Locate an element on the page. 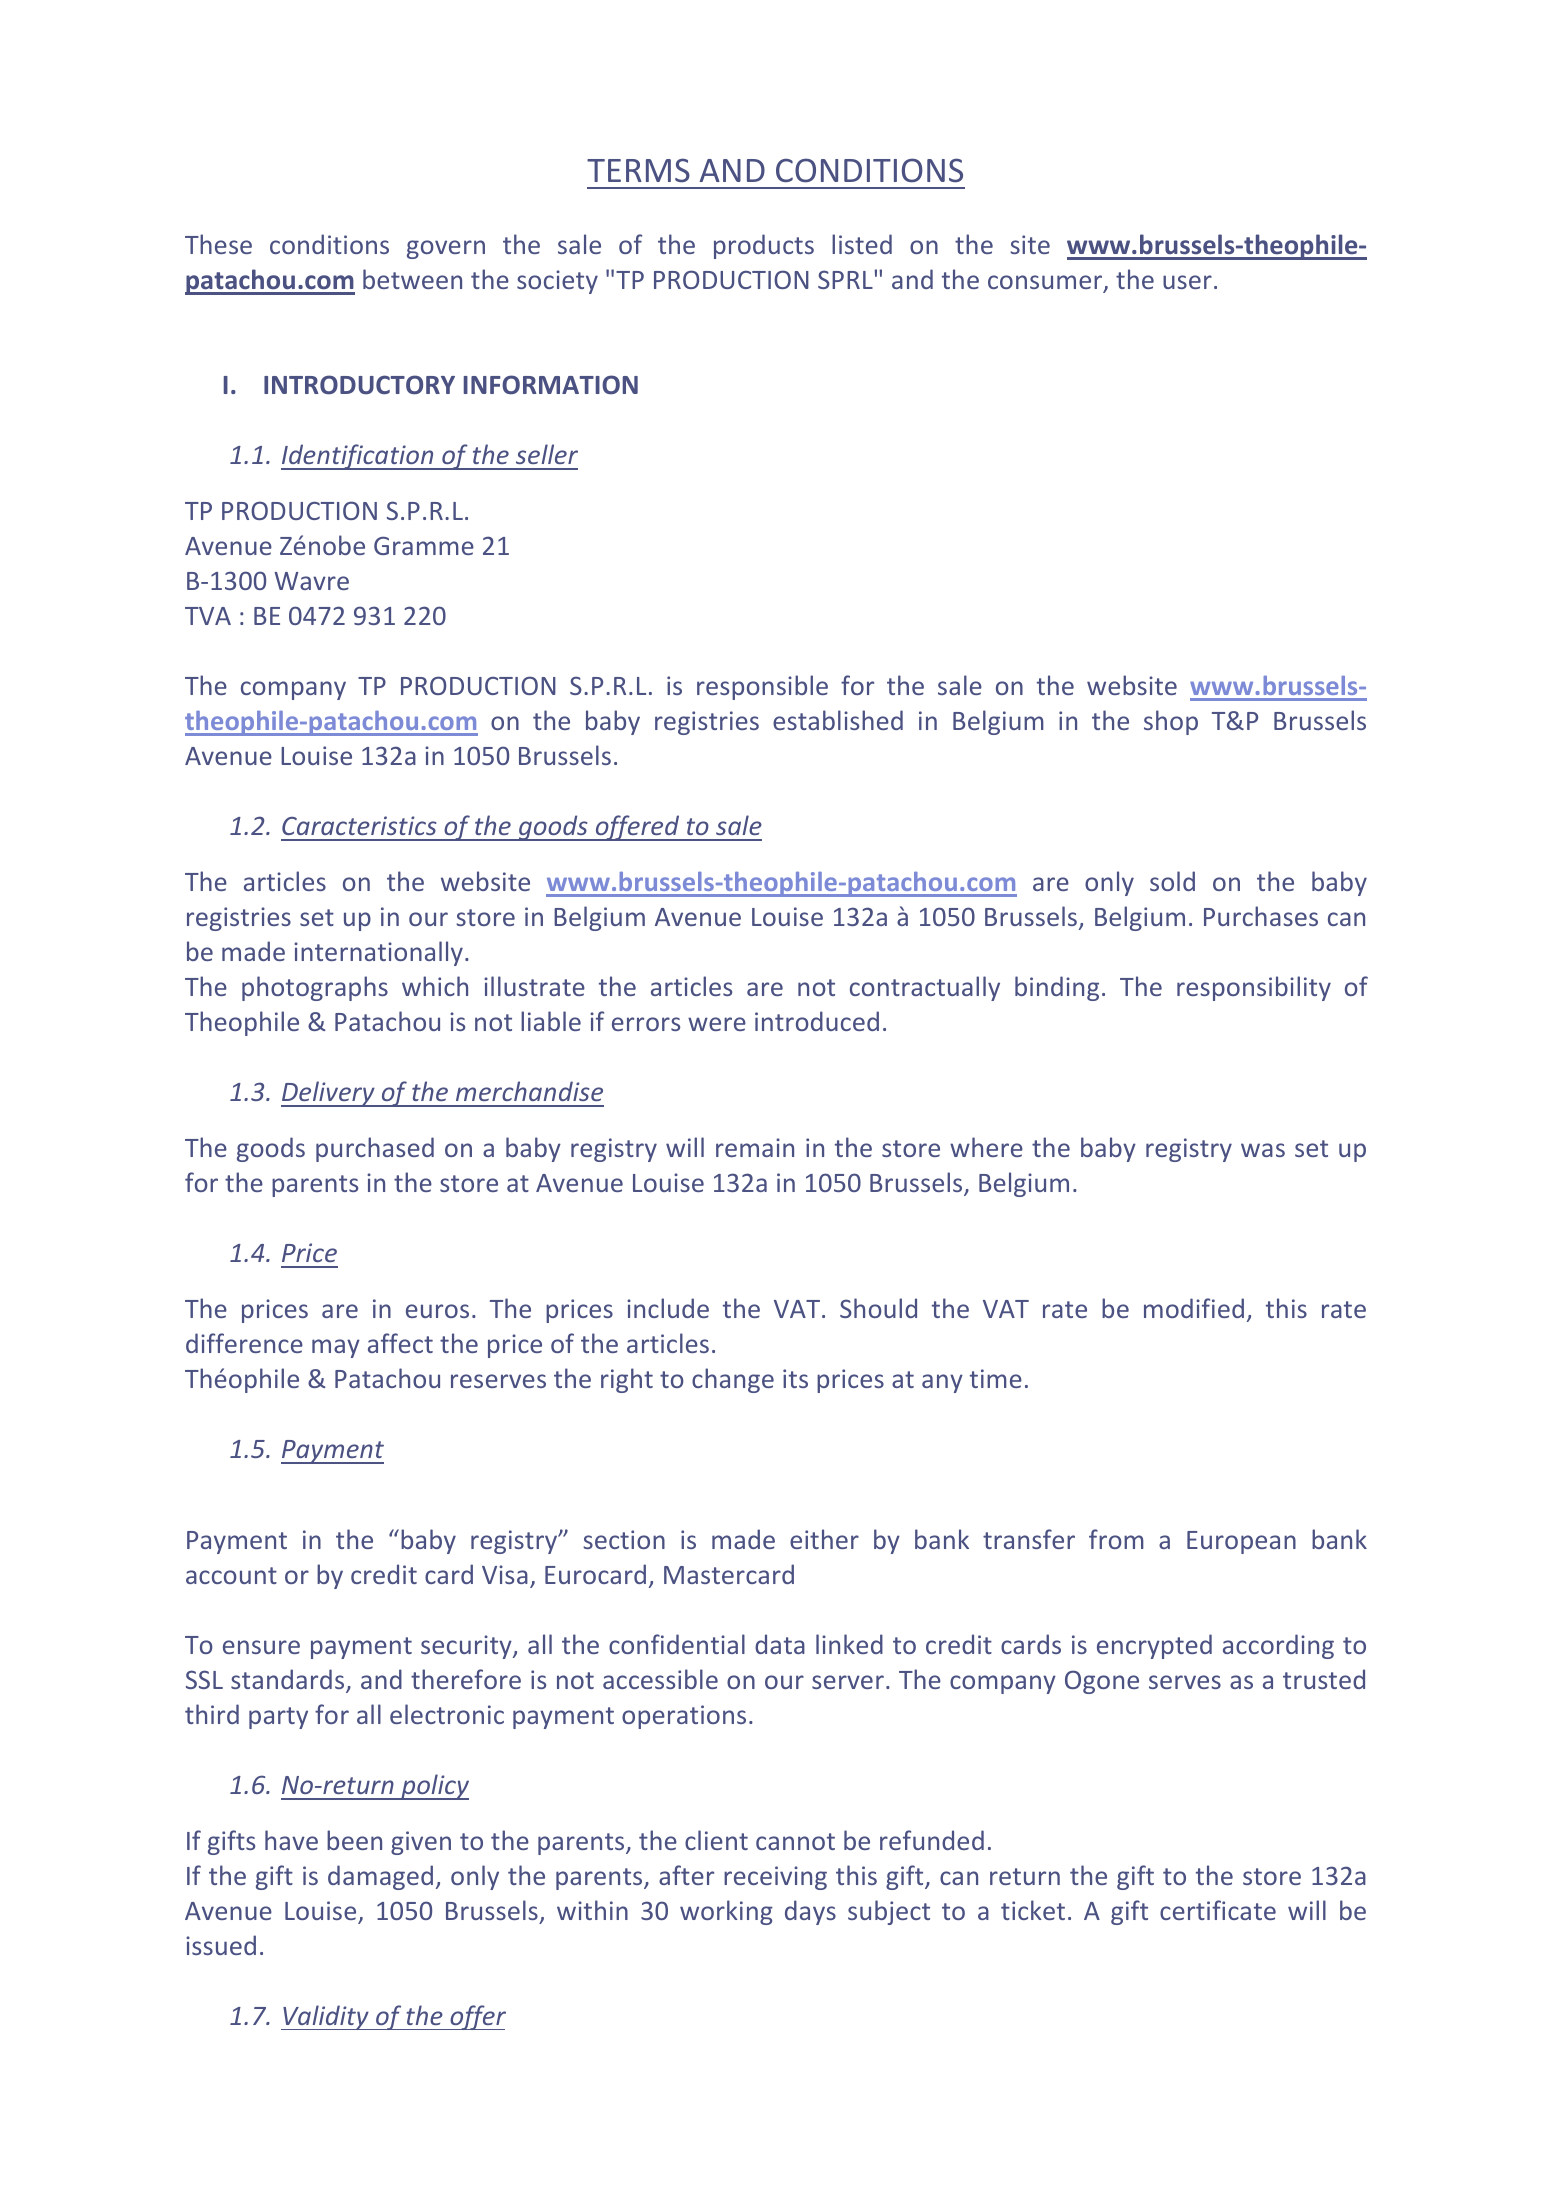 The width and height of the document is (1552, 2195). user is located at coordinates (1187, 282).
